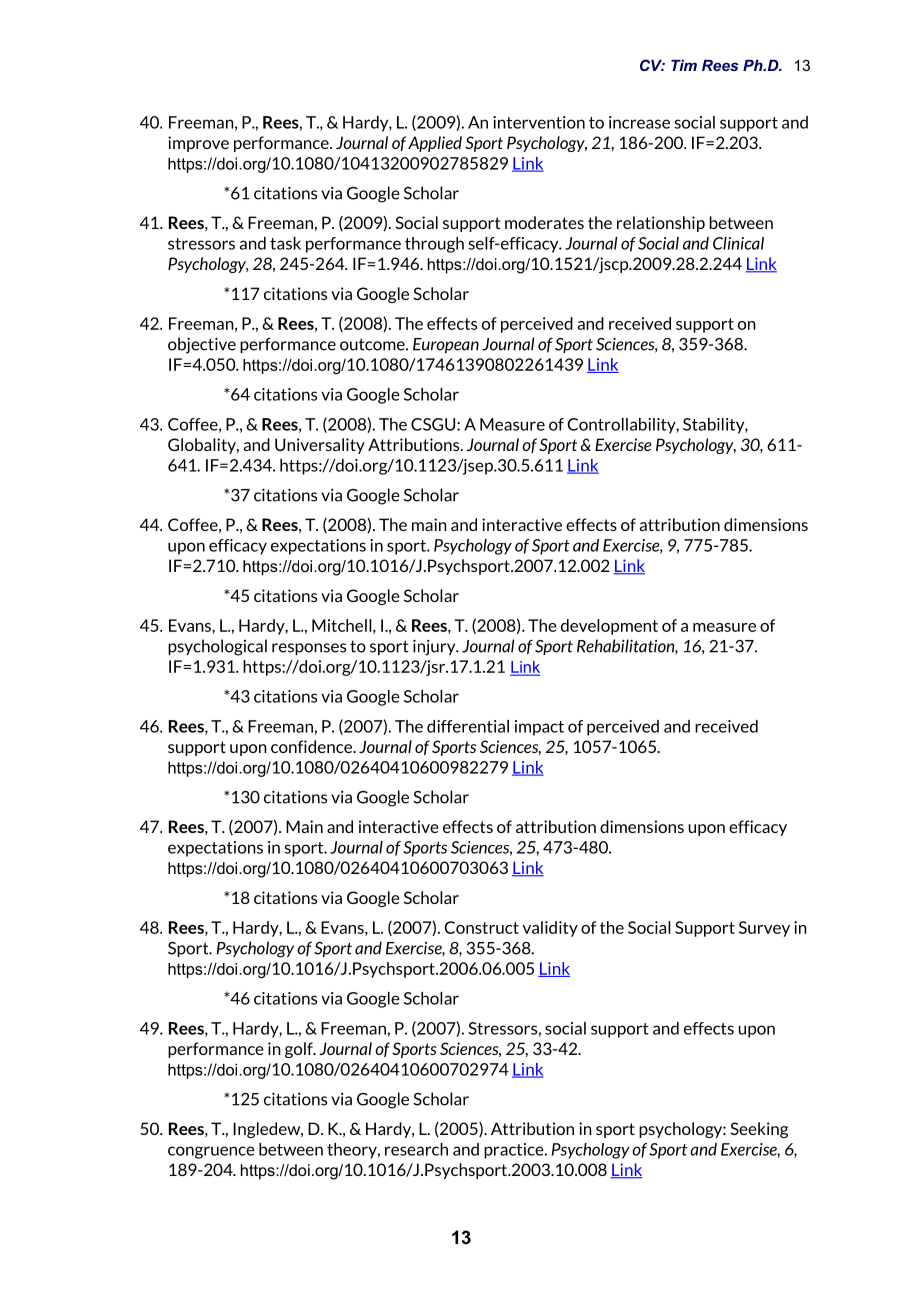  What do you see at coordinates (515, 1151) in the screenshot?
I see `practice` at bounding box center [515, 1151].
